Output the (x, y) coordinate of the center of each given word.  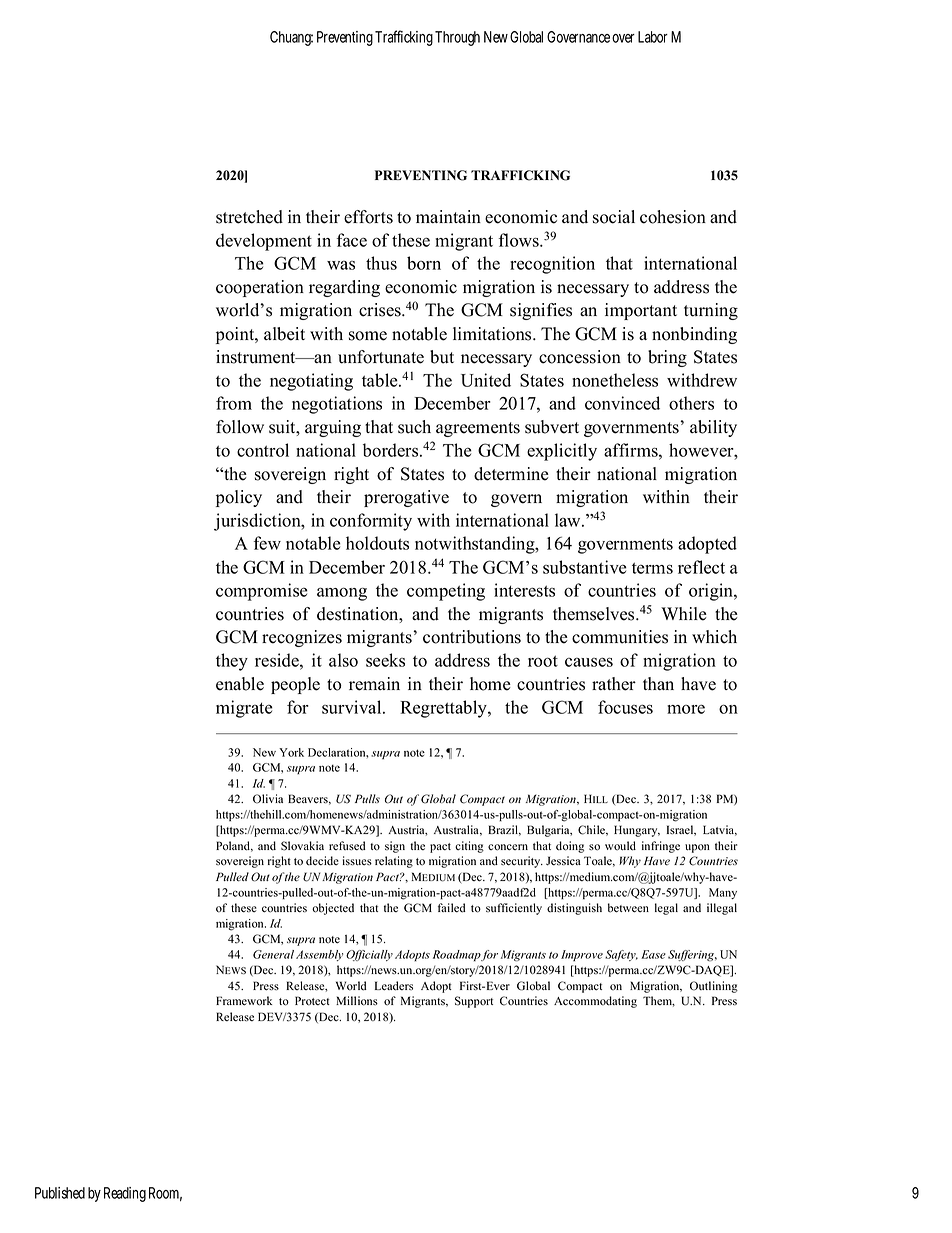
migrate (244, 709)
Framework (244, 1001)
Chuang (291, 38)
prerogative (406, 498)
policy (239, 498)
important (641, 311)
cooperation (260, 288)
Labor (653, 37)
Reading (125, 1194)
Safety (621, 955)
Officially (369, 955)
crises (381, 310)
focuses (625, 707)
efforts (368, 217)
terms (652, 568)
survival (353, 707)
